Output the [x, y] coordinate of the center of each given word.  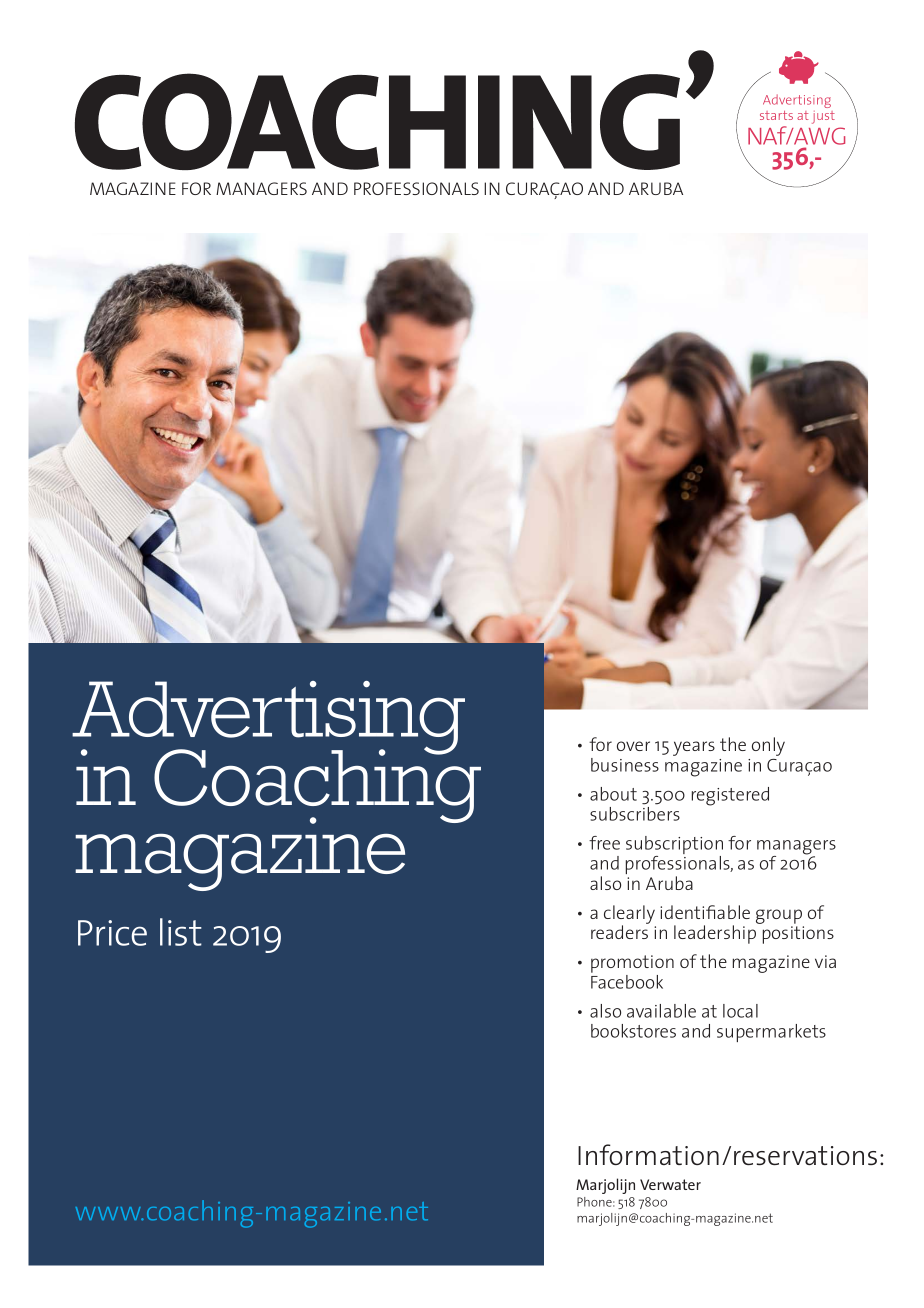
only [768, 746]
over [633, 746]
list [181, 932]
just [823, 117]
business [625, 765]
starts [776, 115]
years [694, 748]
